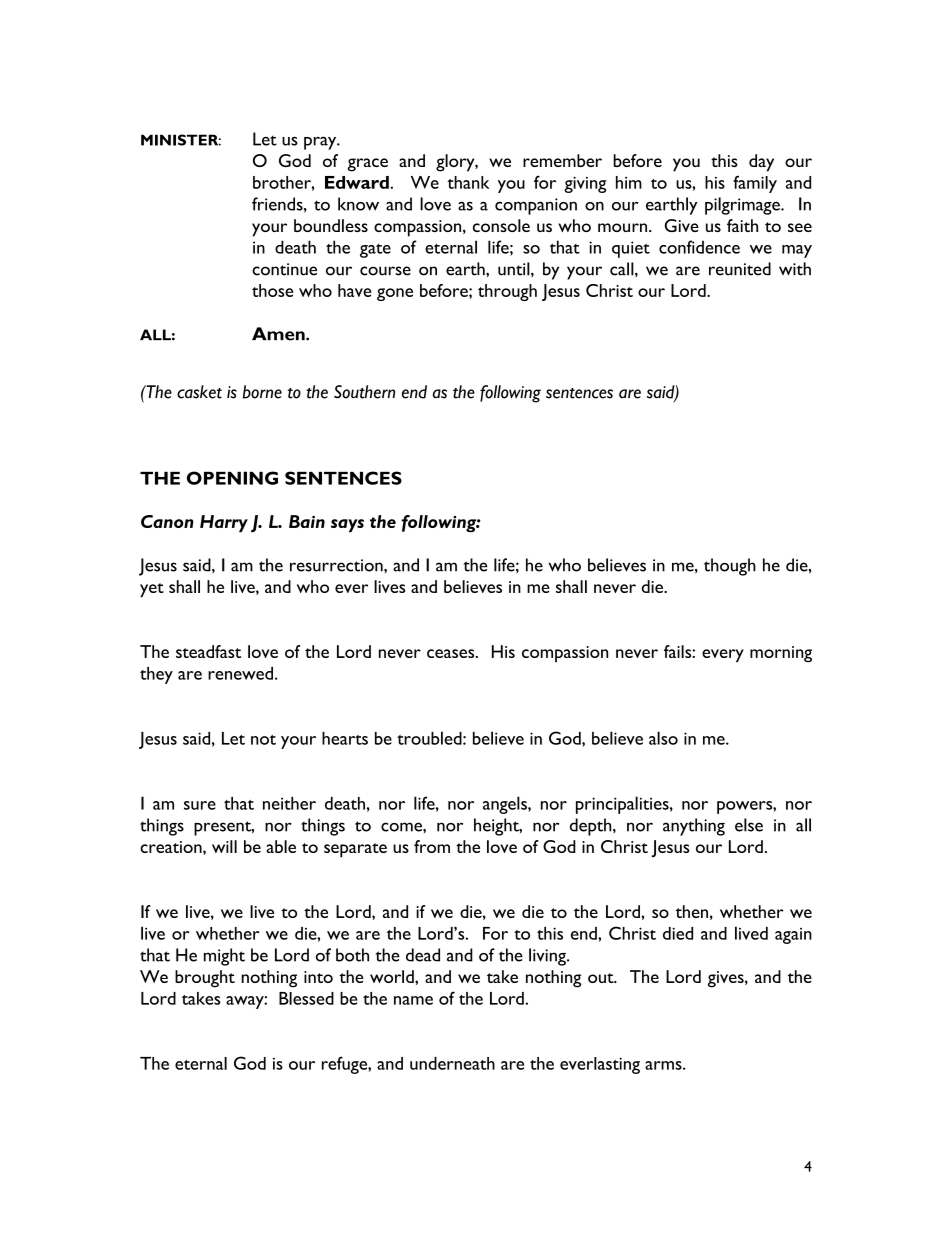  I want to click on Harry, so click(224, 524).
